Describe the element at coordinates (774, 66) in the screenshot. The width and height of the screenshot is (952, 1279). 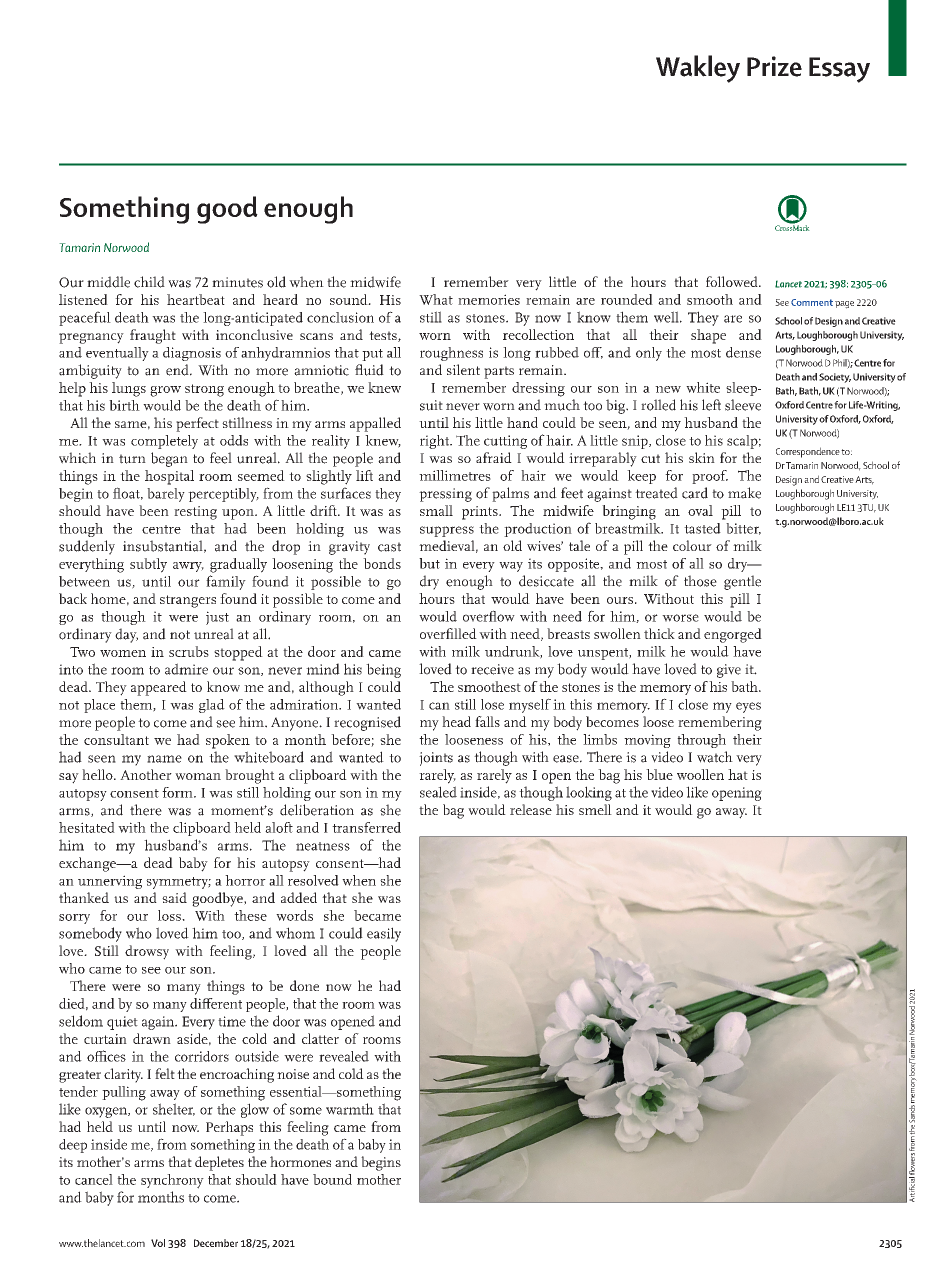
I see `Prize` at that location.
